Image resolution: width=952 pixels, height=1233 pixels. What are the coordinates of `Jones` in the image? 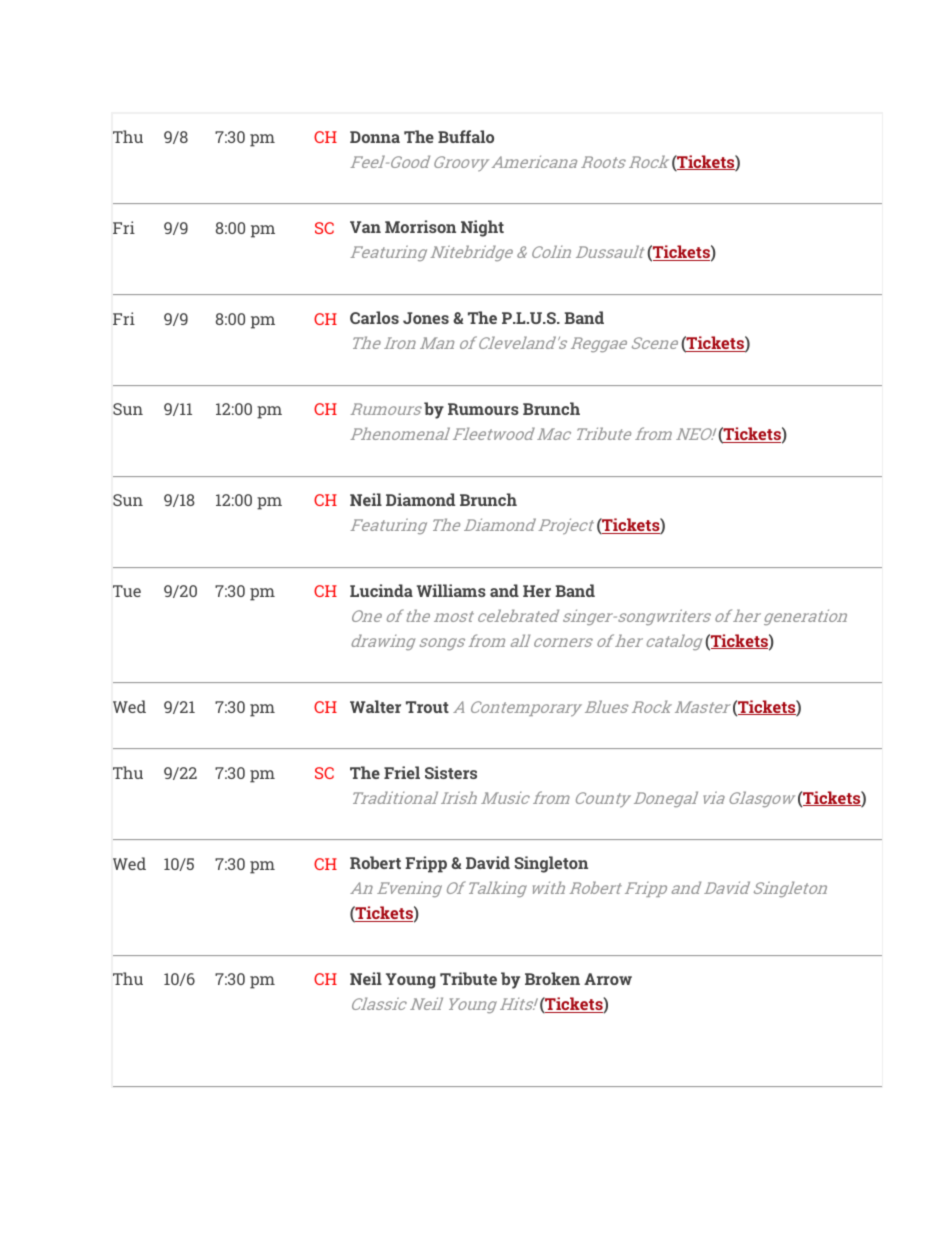 It's located at (426, 318).
